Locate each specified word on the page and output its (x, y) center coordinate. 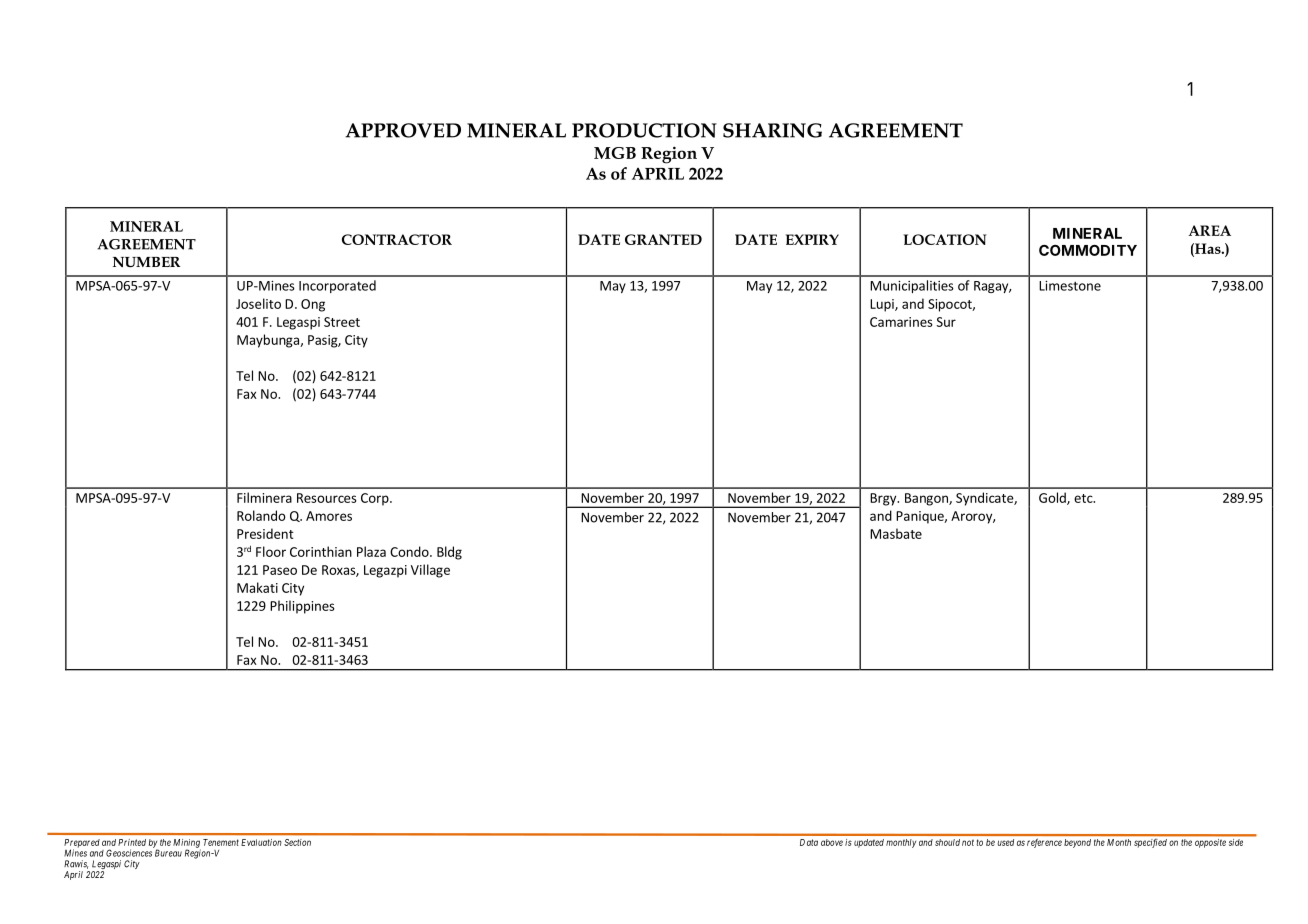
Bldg (449, 553)
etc (1084, 498)
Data (809, 842)
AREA (1209, 230)
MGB (615, 153)
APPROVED (403, 130)
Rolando (261, 515)
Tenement (221, 842)
